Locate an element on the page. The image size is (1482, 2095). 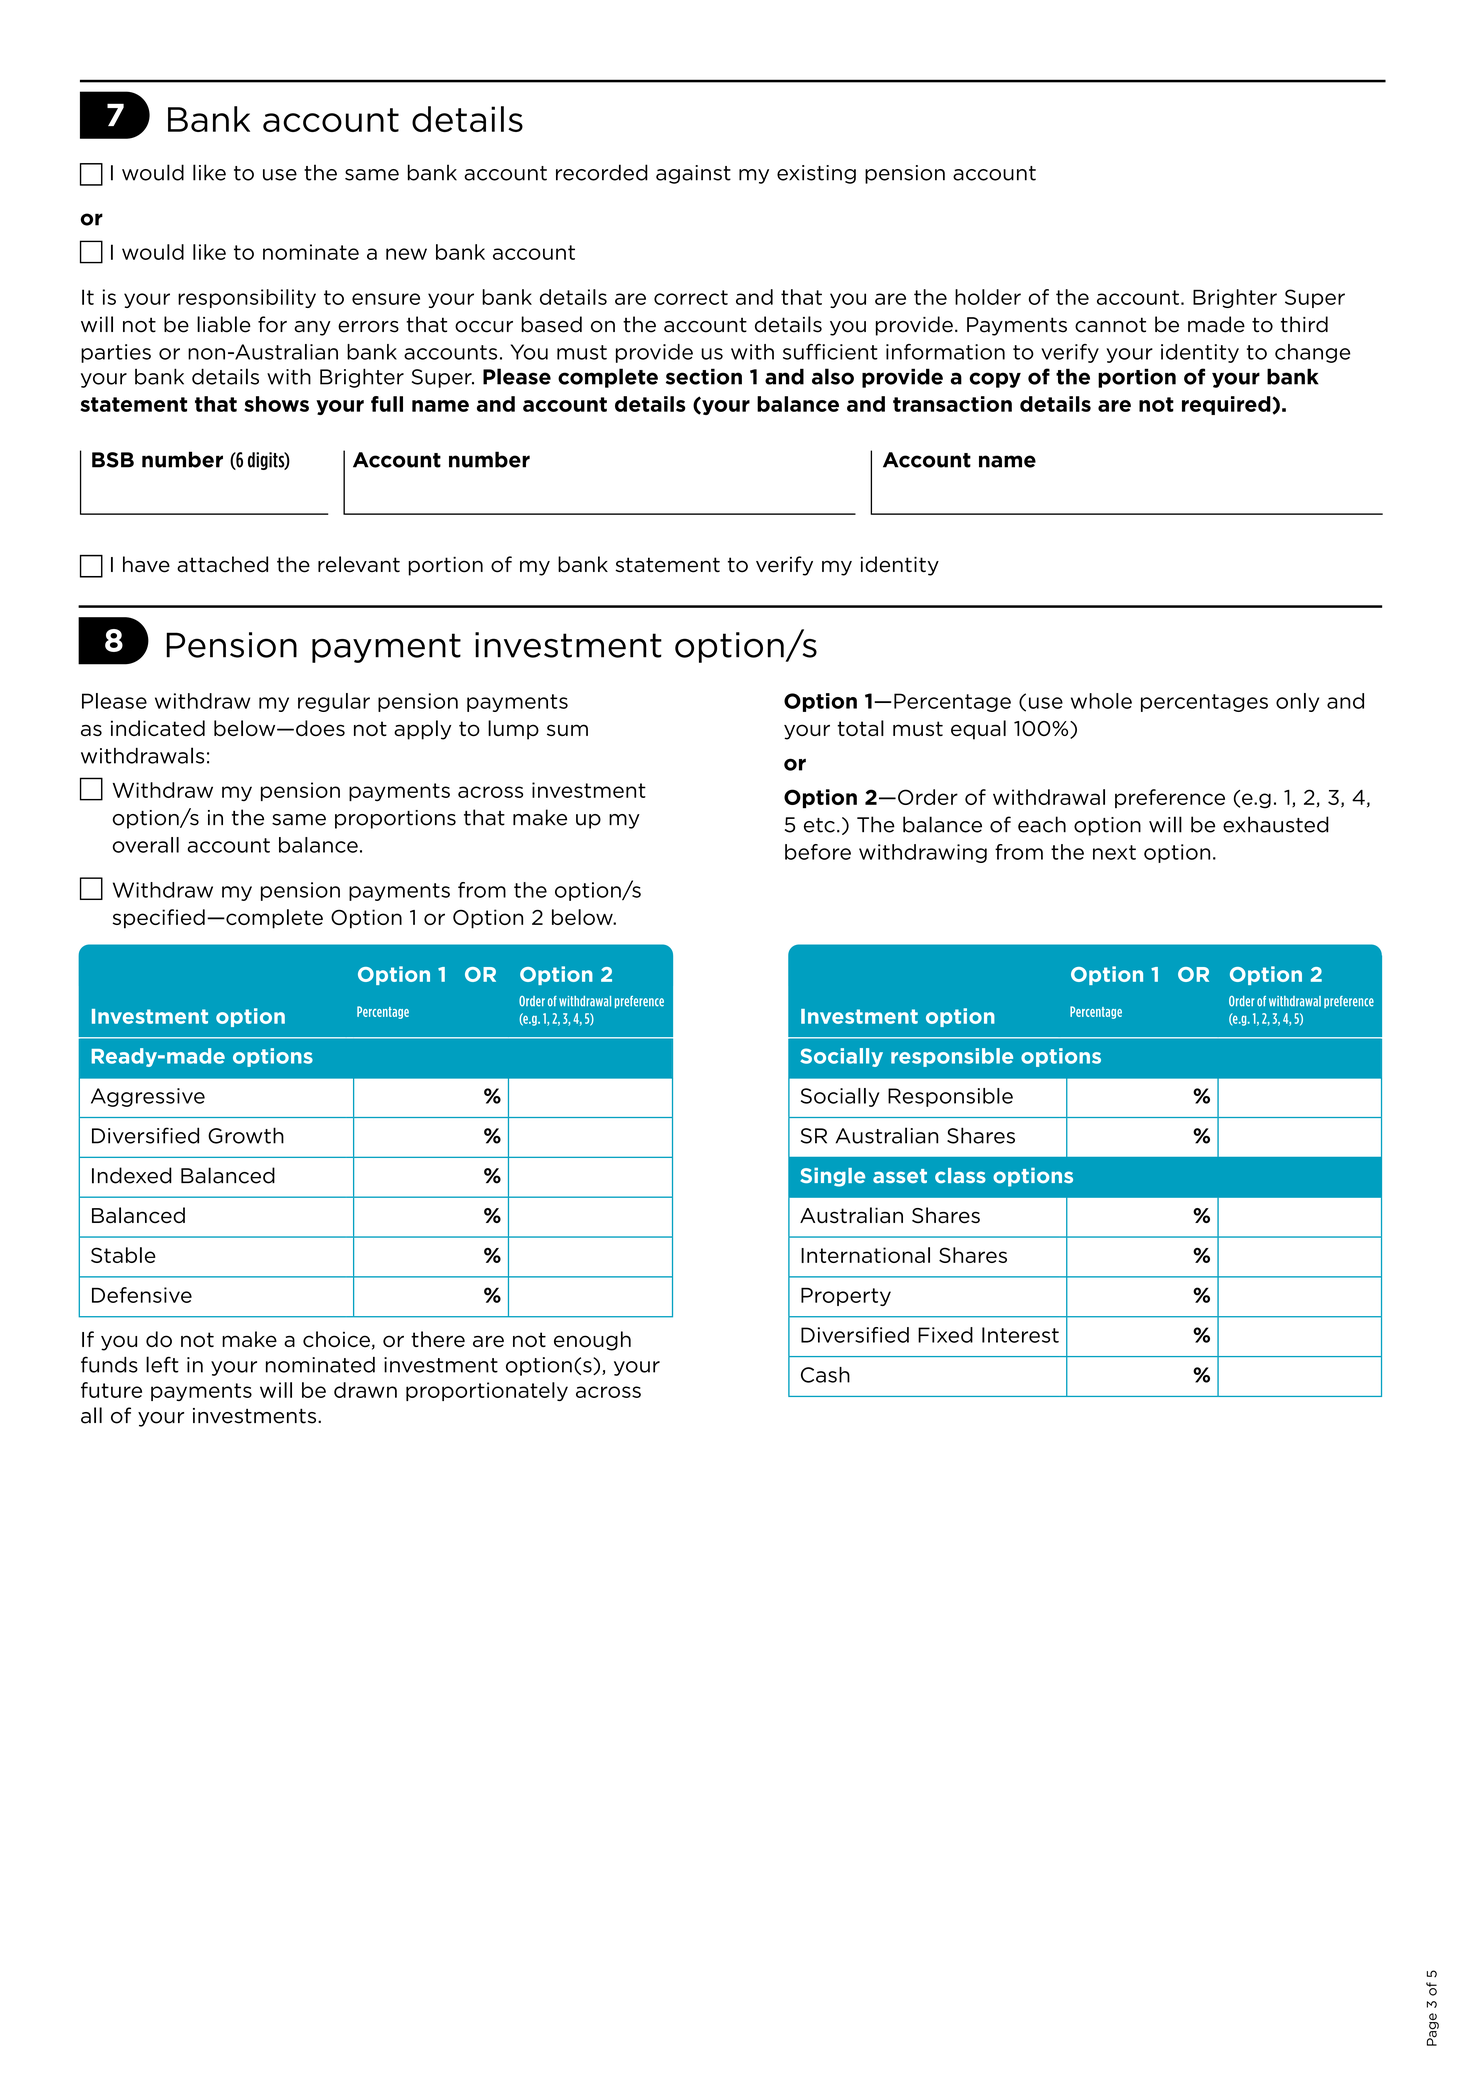
indicated is located at coordinates (158, 728).
